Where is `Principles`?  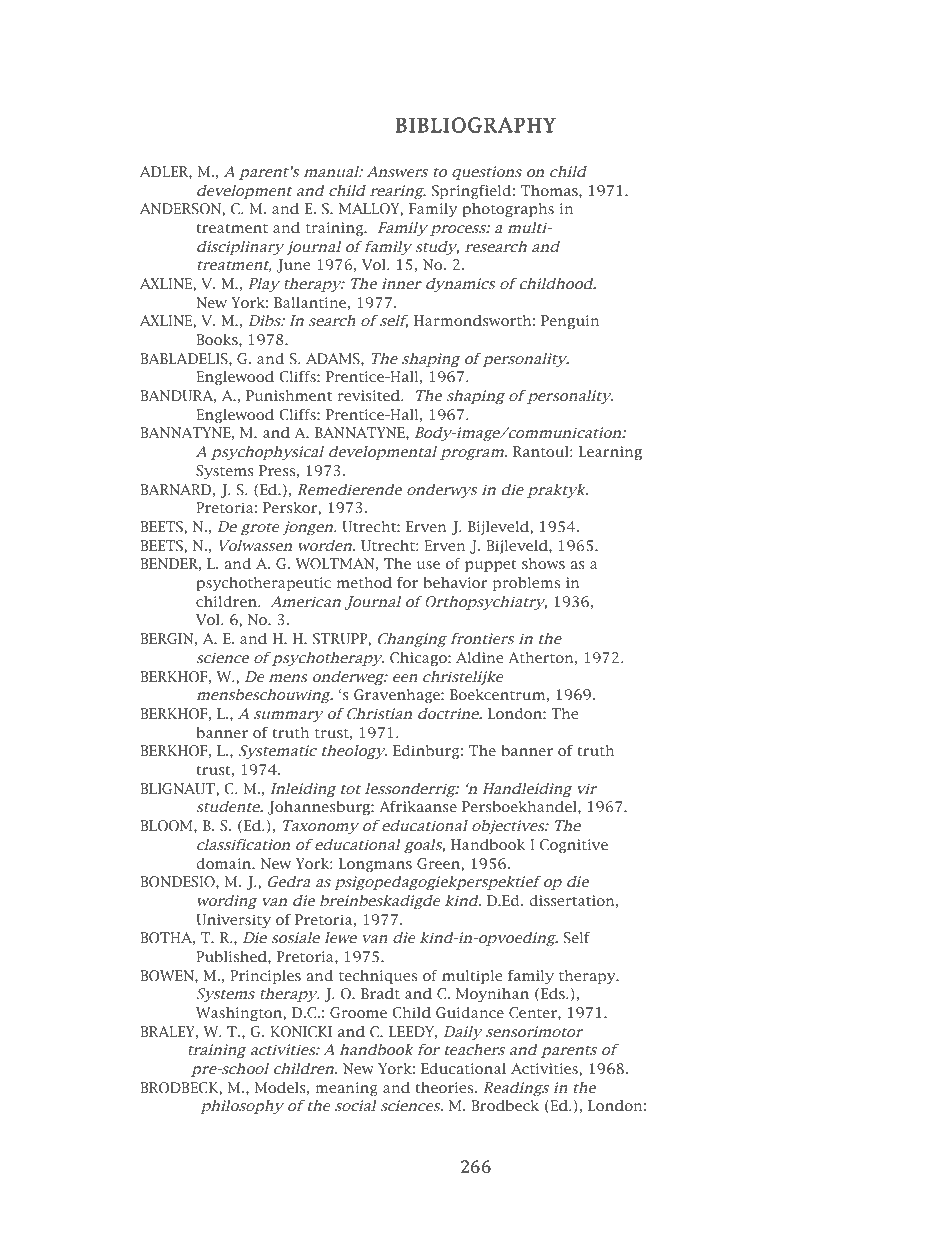
Principles is located at coordinates (265, 977).
